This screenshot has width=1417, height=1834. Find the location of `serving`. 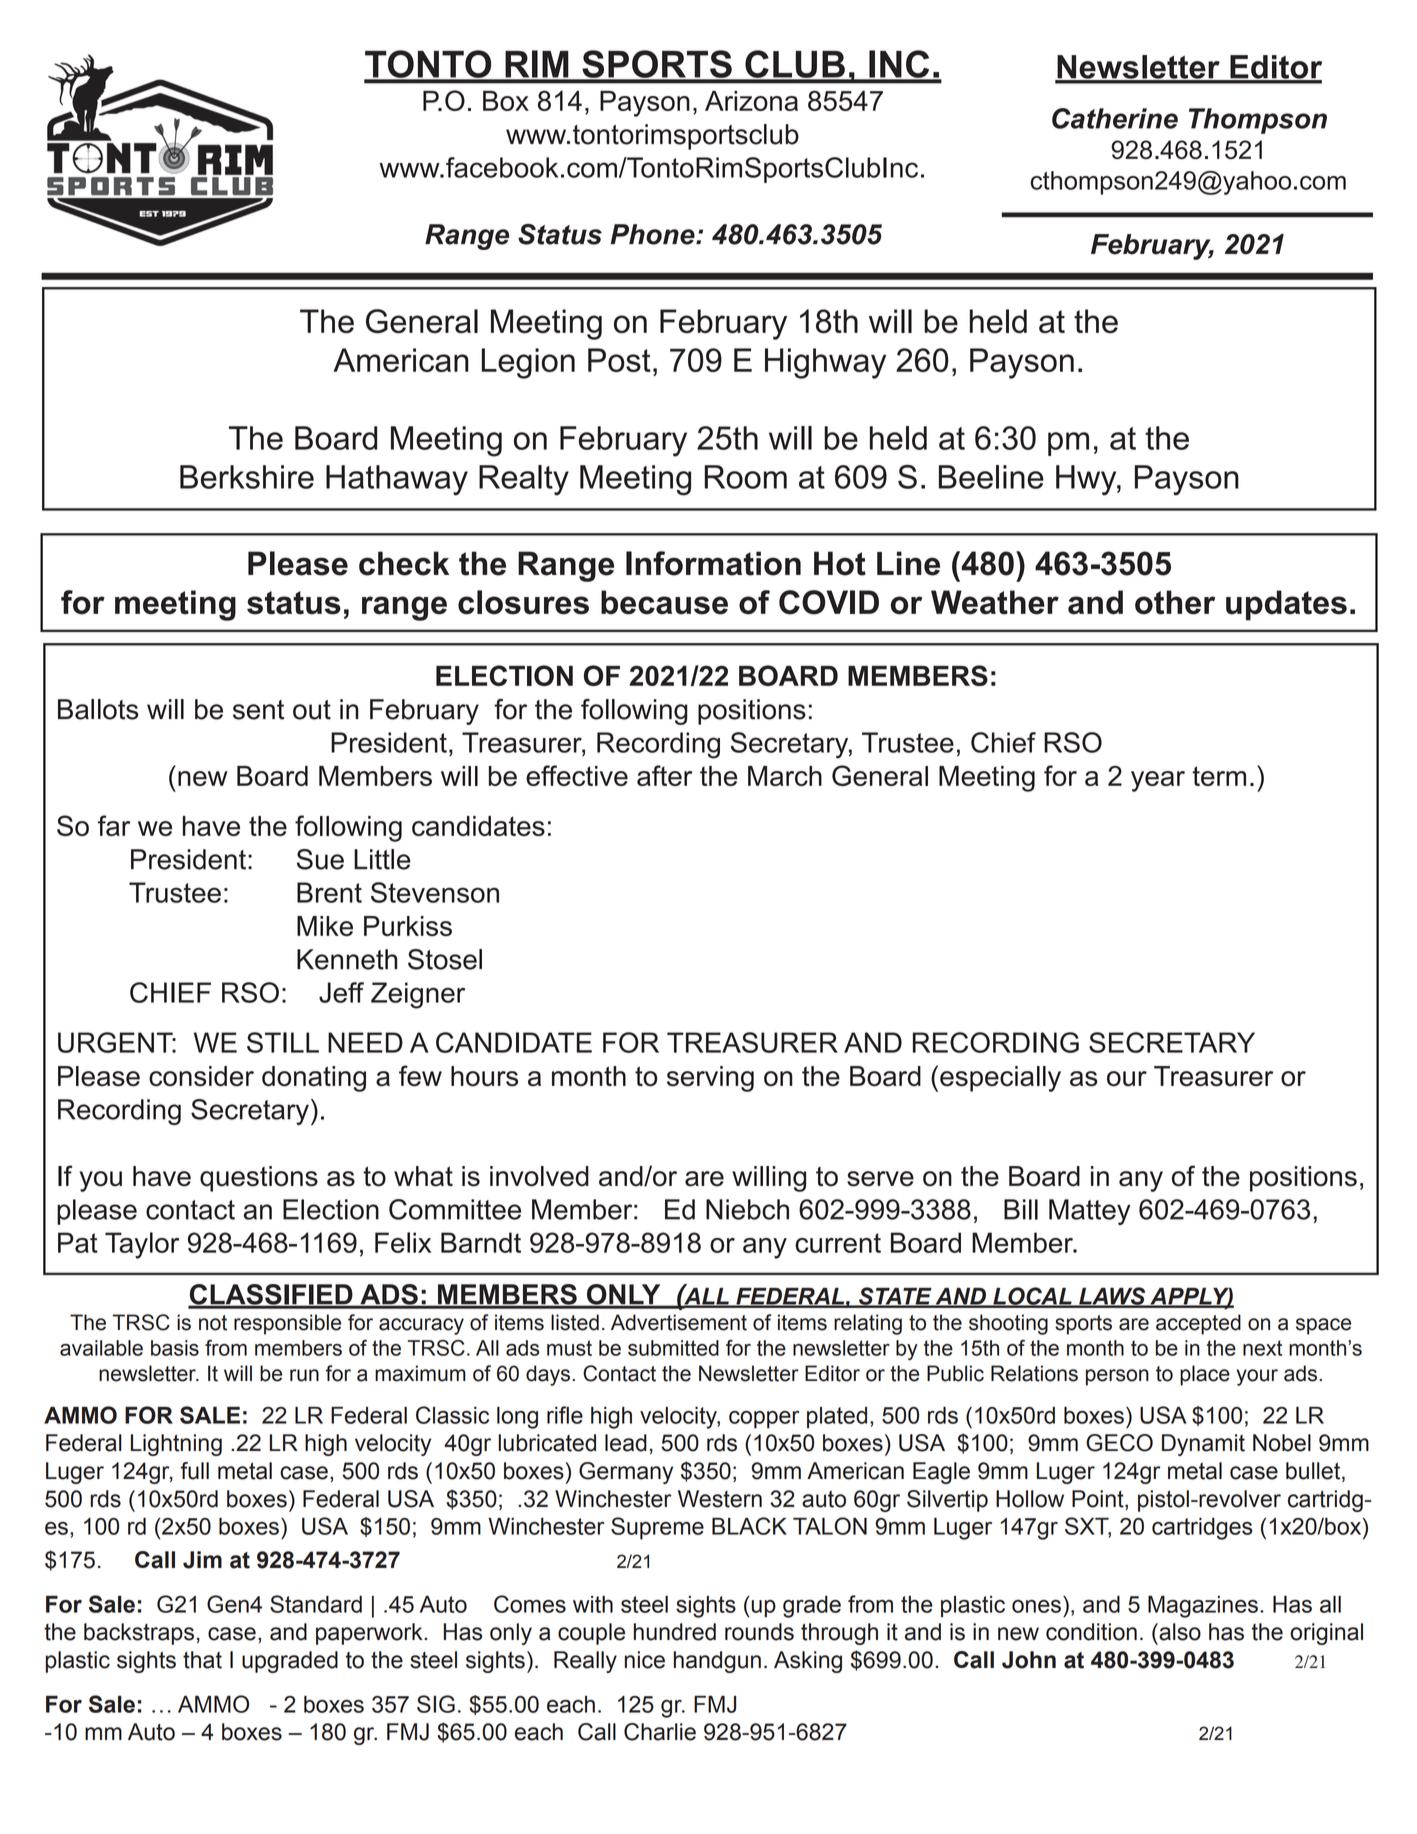

serving is located at coordinates (710, 1079).
